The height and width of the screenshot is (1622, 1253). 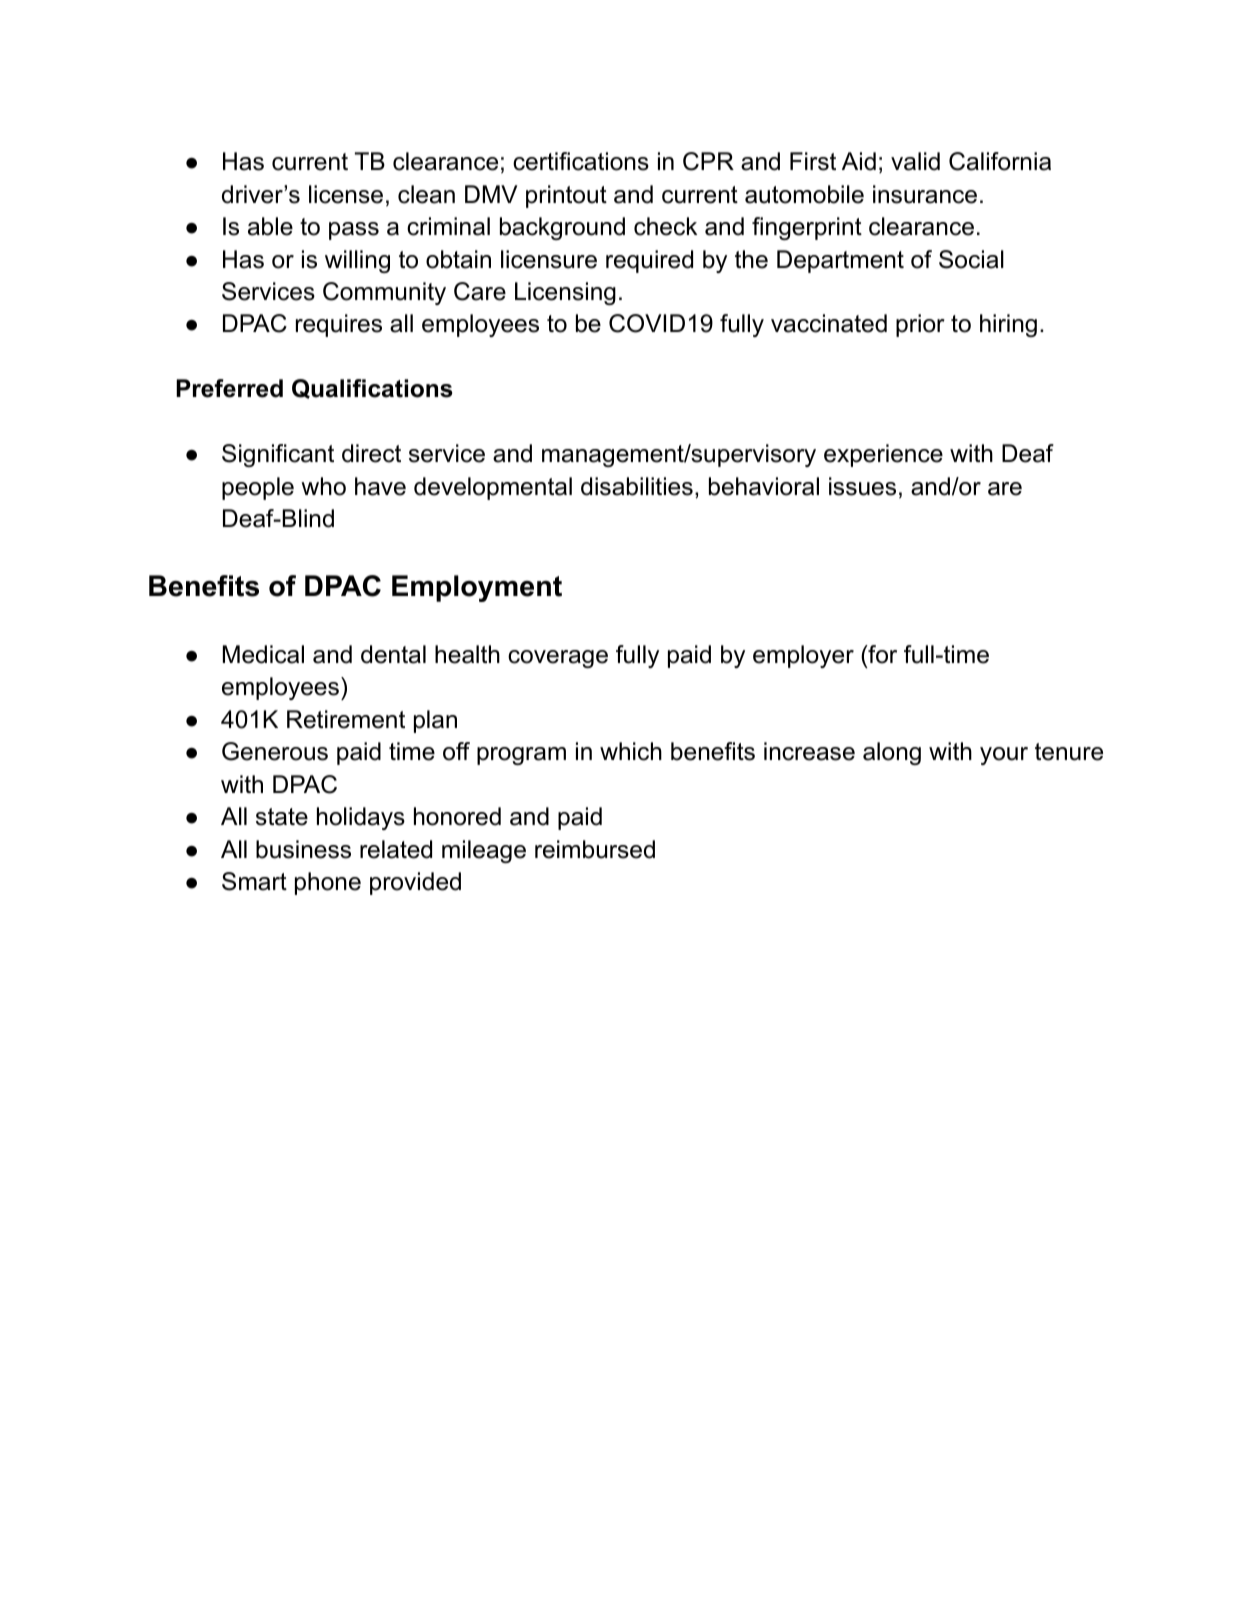 I want to click on disabilities, so click(x=637, y=486).
